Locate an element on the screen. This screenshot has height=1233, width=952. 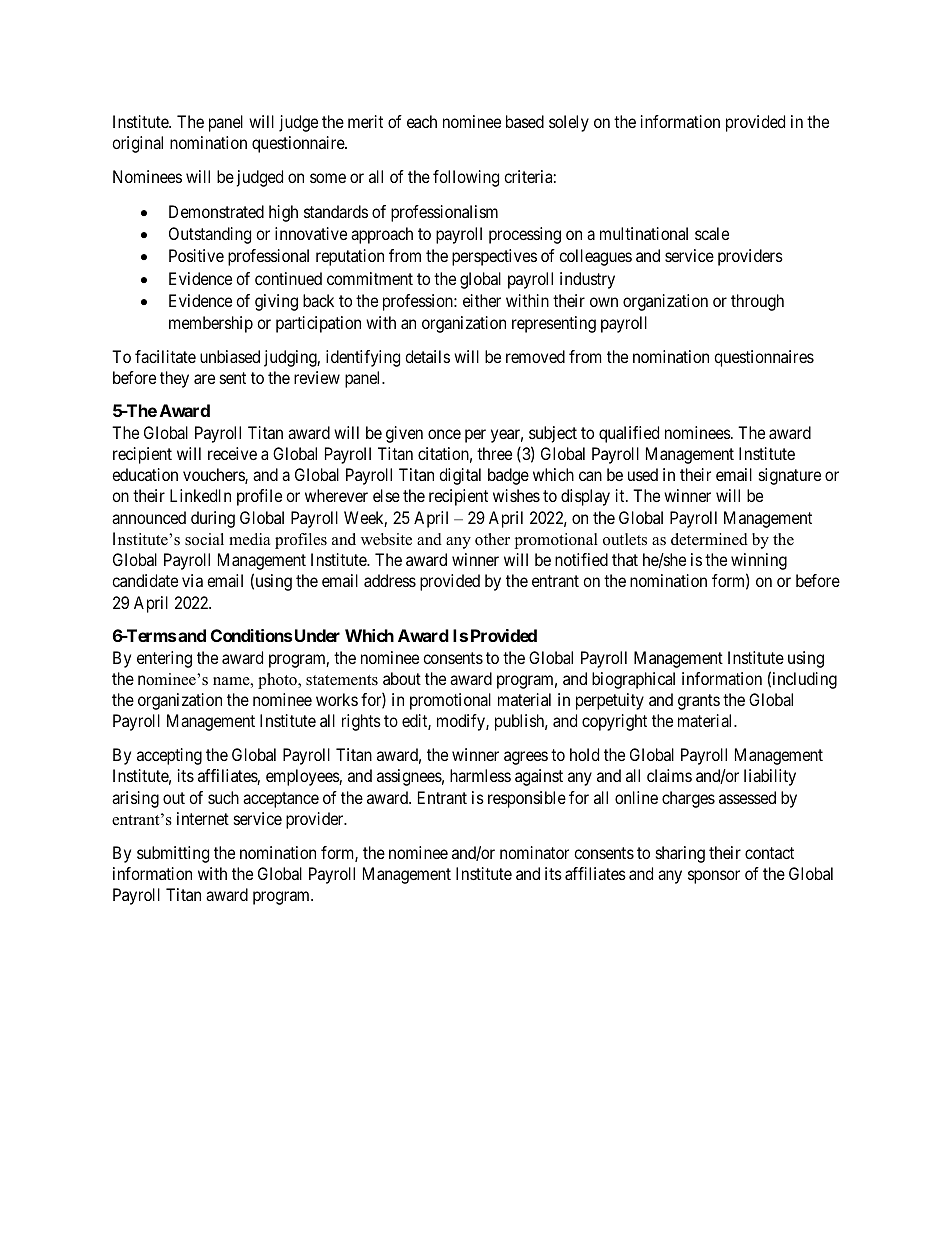
photo is located at coordinates (278, 681).
